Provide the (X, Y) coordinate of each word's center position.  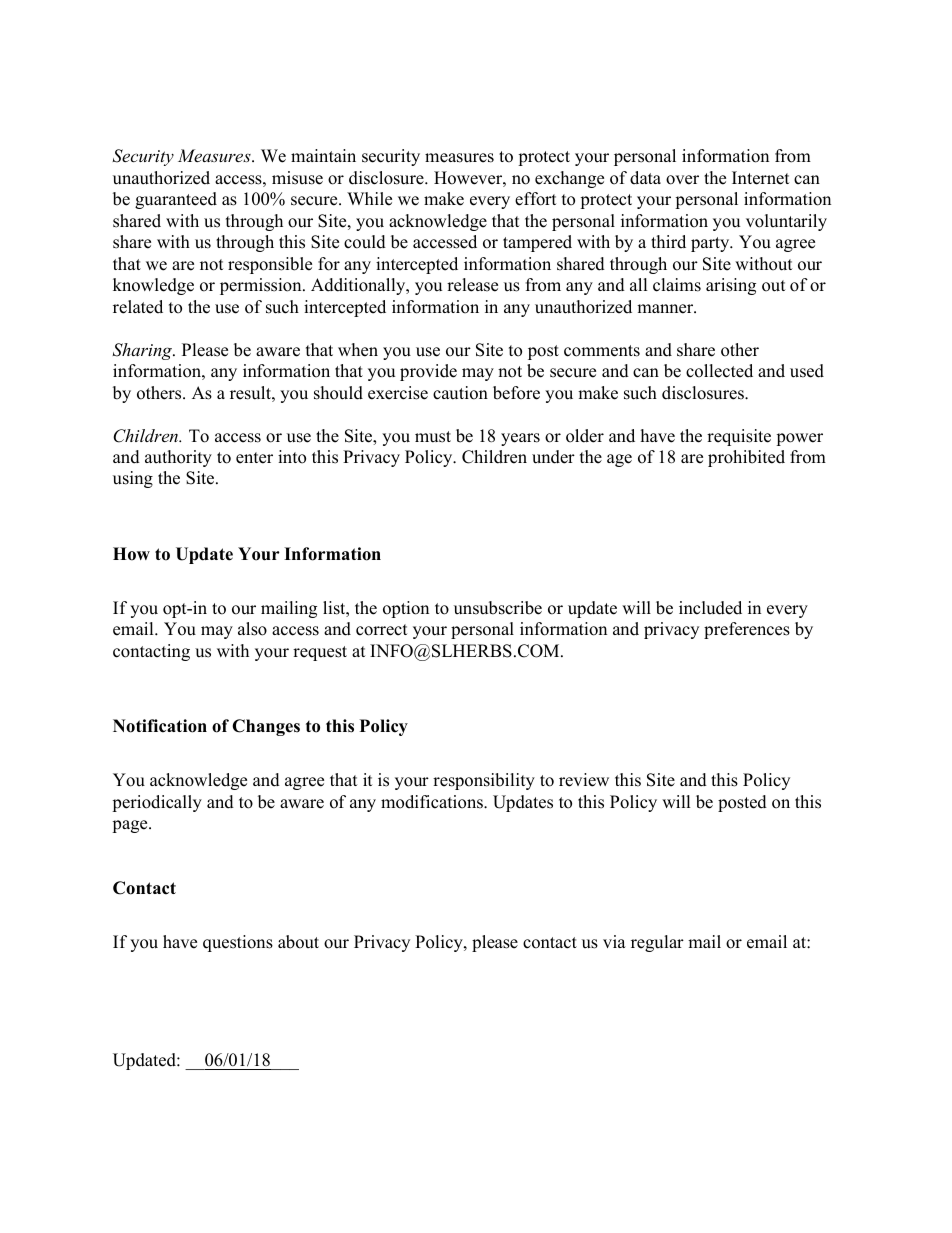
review (584, 780)
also (252, 629)
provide (428, 372)
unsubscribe (498, 608)
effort (536, 199)
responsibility (484, 781)
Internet (761, 178)
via (614, 941)
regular (657, 943)
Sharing (143, 351)
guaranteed (176, 200)
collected (719, 371)
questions (238, 943)
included (710, 608)
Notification (160, 726)
